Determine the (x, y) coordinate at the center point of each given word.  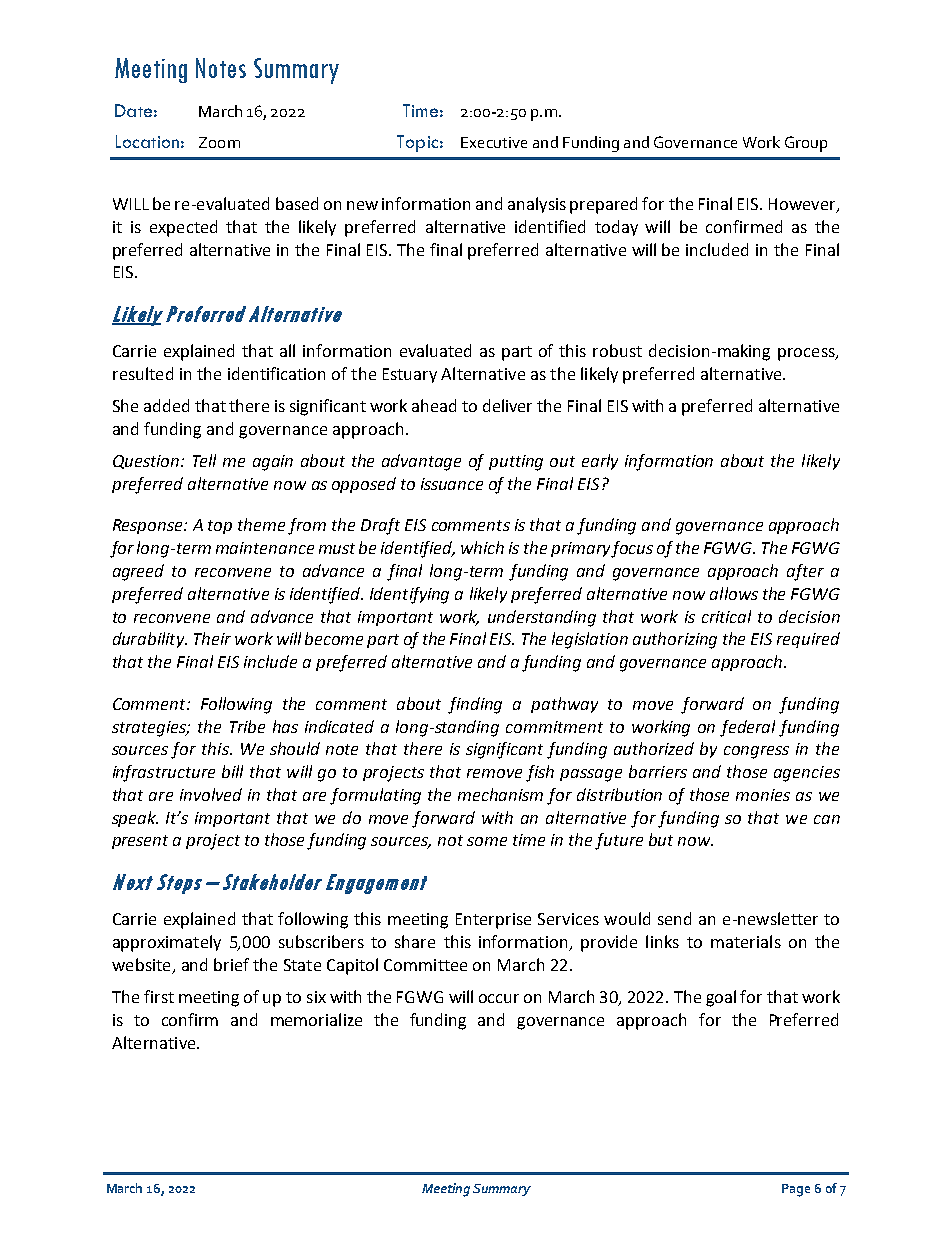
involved (211, 794)
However (803, 205)
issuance (452, 484)
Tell (204, 460)
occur (499, 998)
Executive (494, 142)
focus (632, 549)
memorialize (316, 1019)
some (487, 841)
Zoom (219, 142)
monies (763, 795)
